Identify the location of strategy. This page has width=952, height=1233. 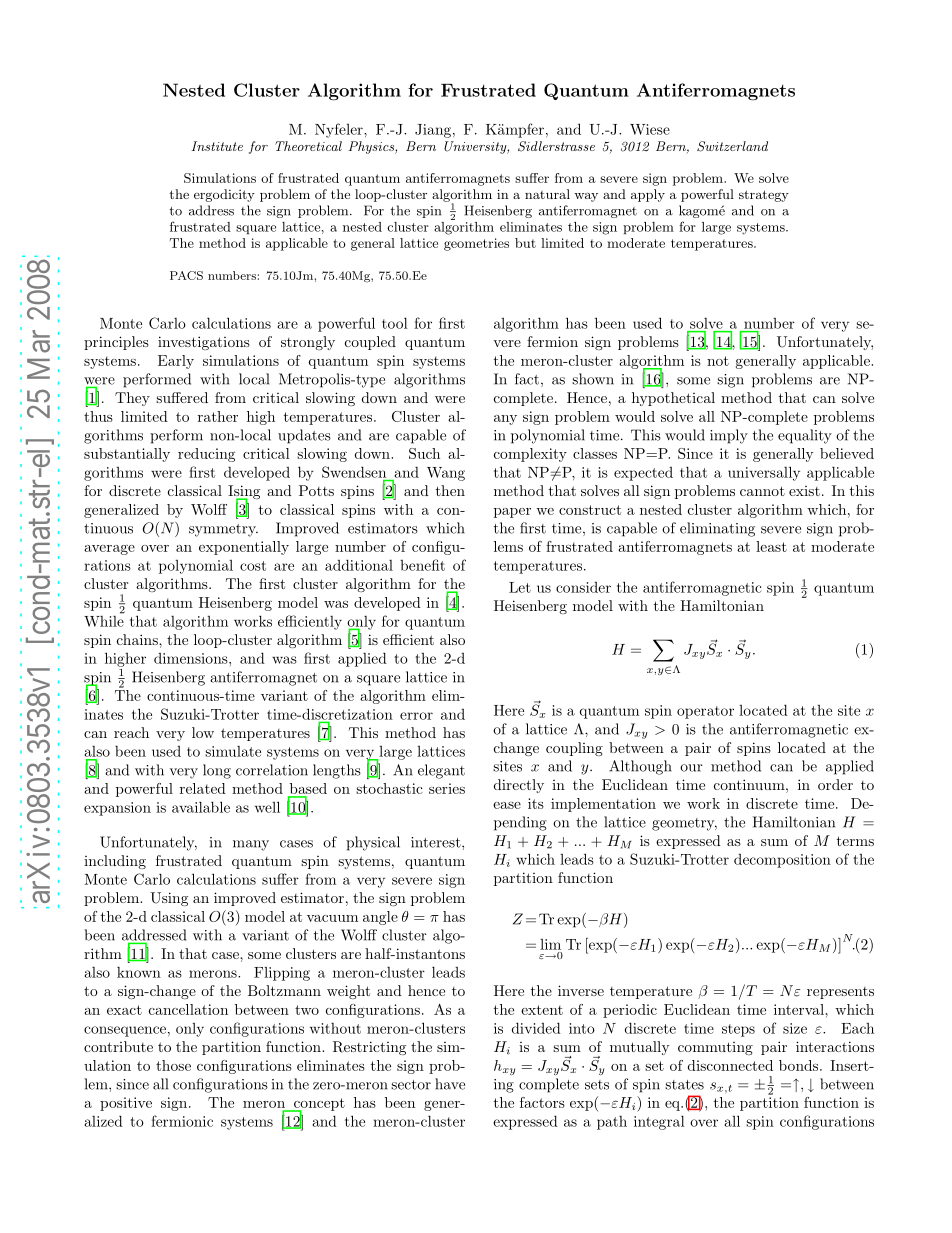
(764, 196).
